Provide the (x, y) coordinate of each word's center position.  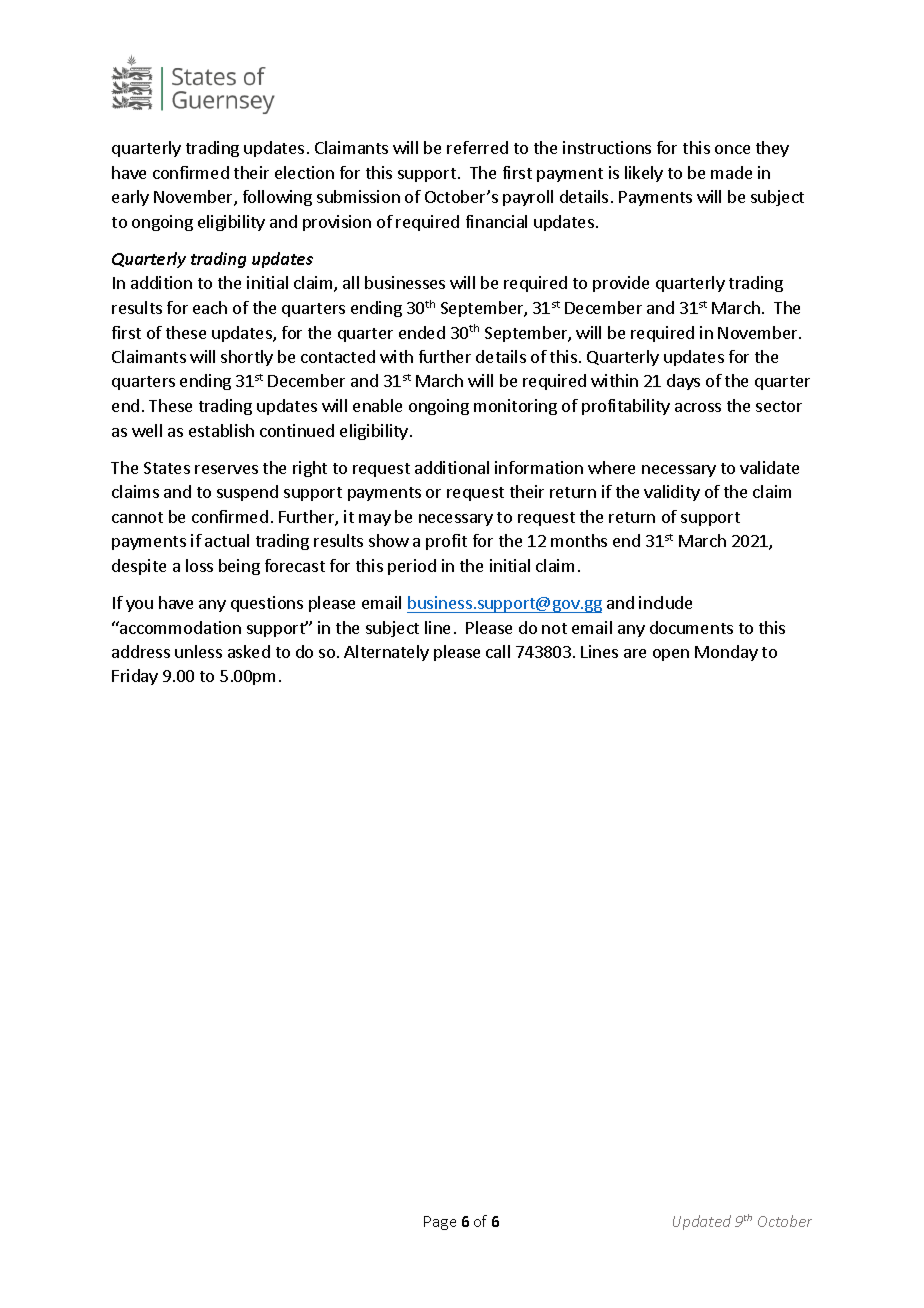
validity (672, 493)
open (671, 655)
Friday (135, 677)
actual (227, 540)
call (498, 651)
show (389, 540)
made (731, 172)
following (277, 198)
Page (440, 1223)
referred (477, 147)
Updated (702, 1222)
